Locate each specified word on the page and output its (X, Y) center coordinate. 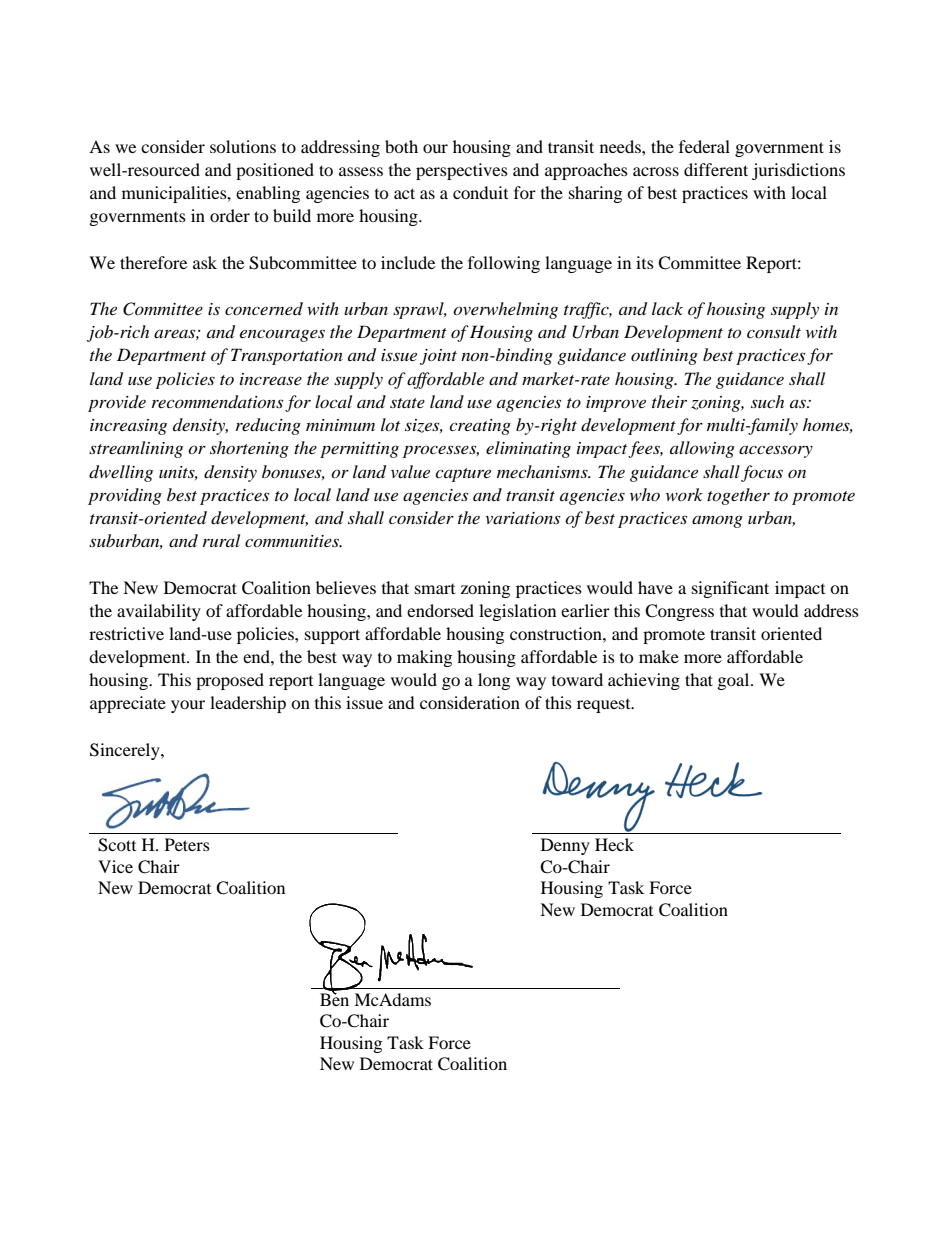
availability (159, 612)
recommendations (217, 402)
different (716, 169)
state (407, 403)
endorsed (440, 610)
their (669, 401)
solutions (243, 146)
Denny (565, 846)
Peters (187, 844)
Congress (679, 612)
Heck (614, 844)
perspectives (462, 171)
